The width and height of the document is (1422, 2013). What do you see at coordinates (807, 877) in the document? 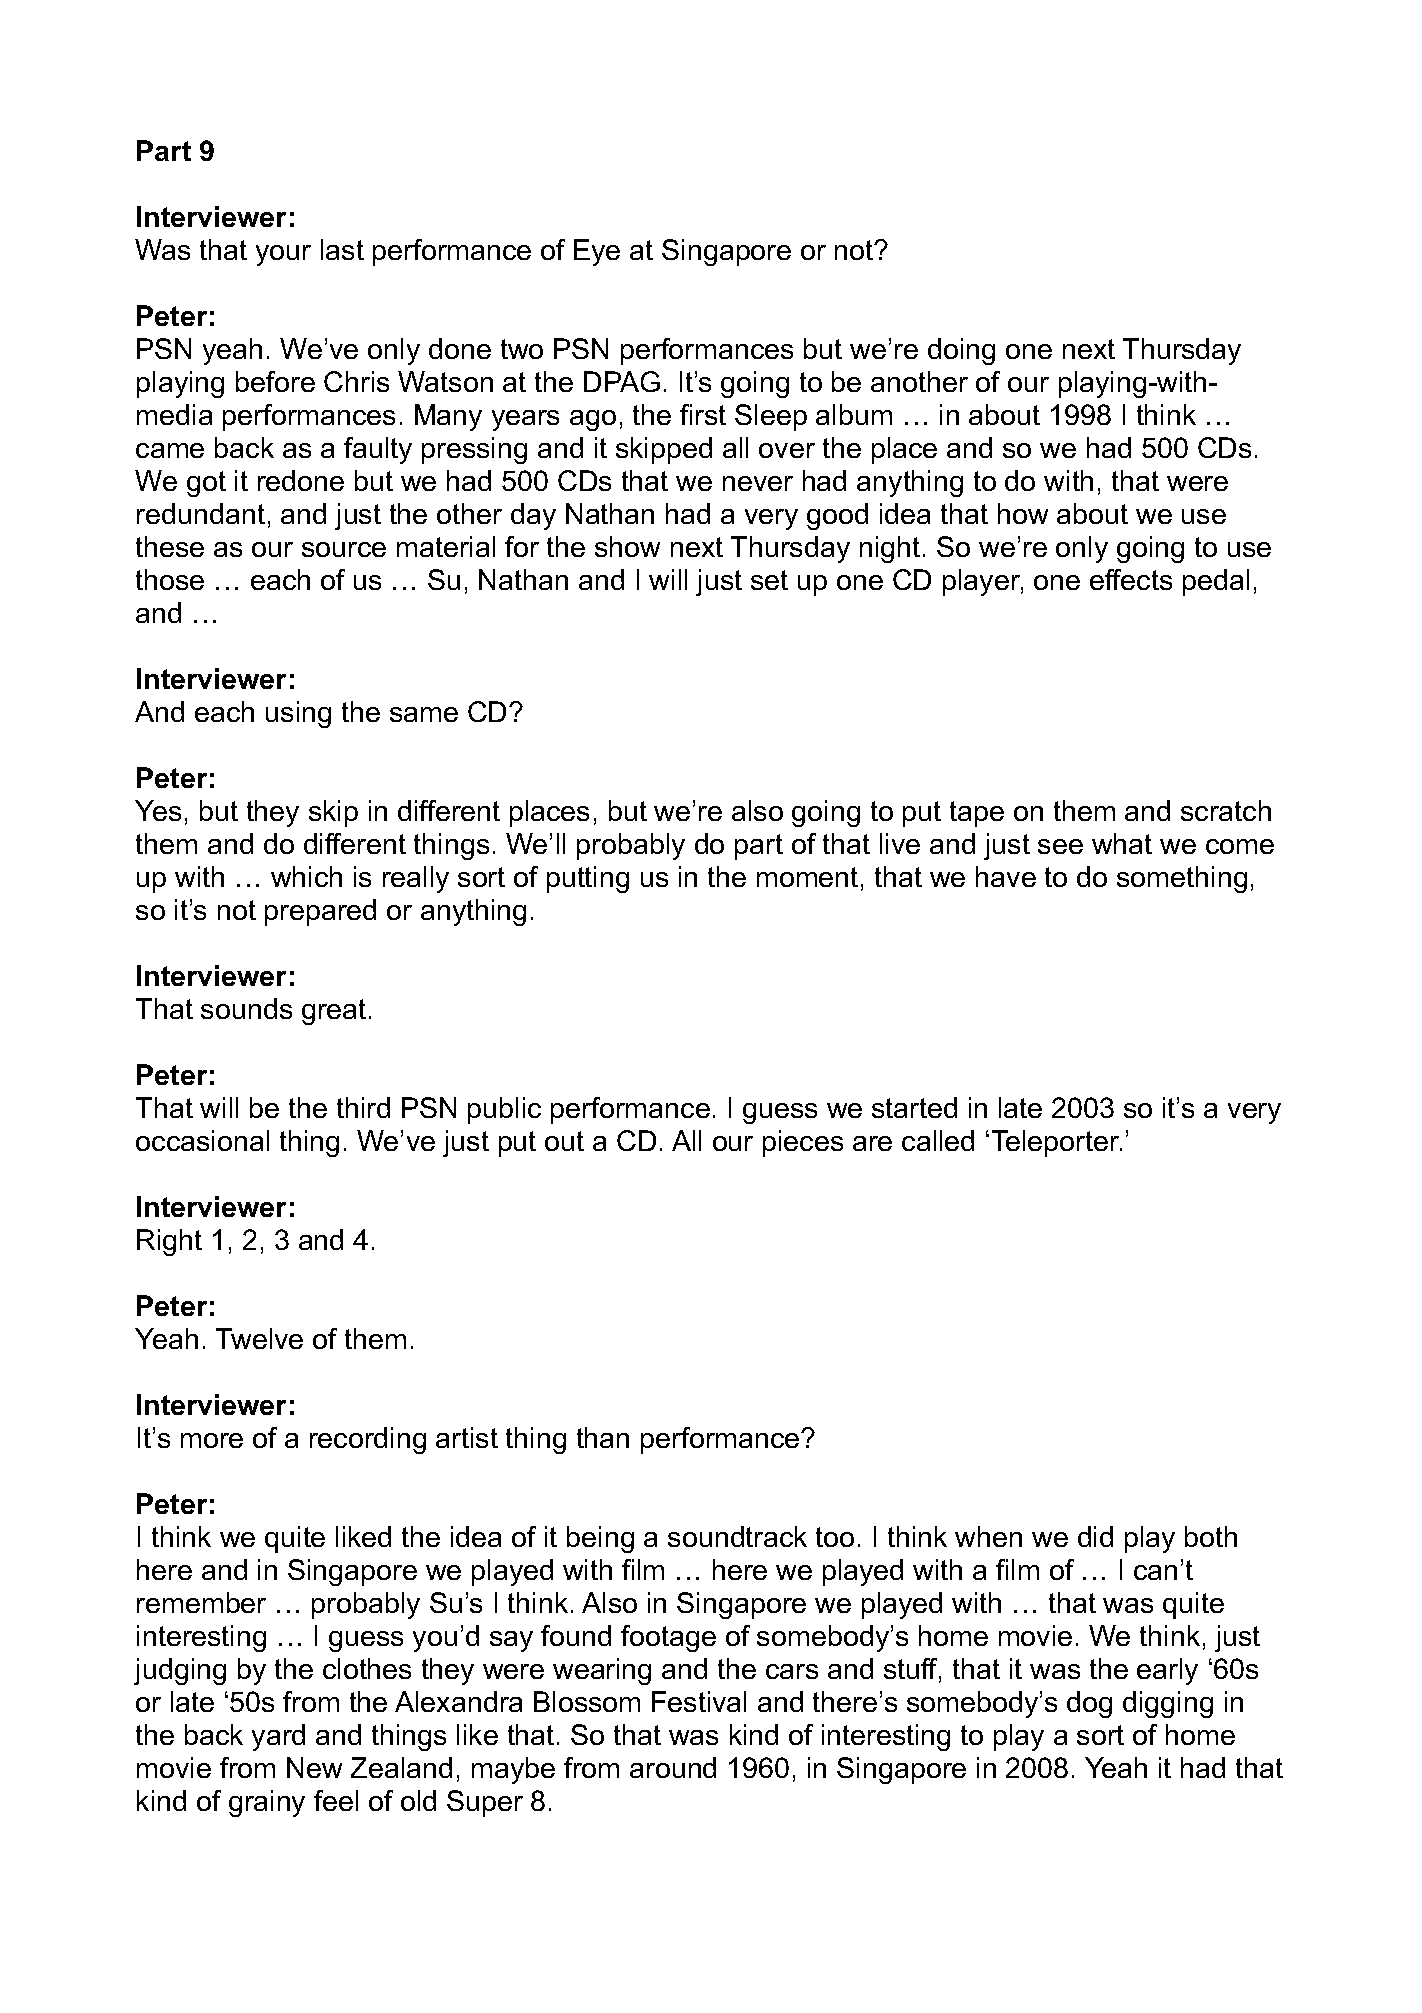
I see `moment` at bounding box center [807, 877].
